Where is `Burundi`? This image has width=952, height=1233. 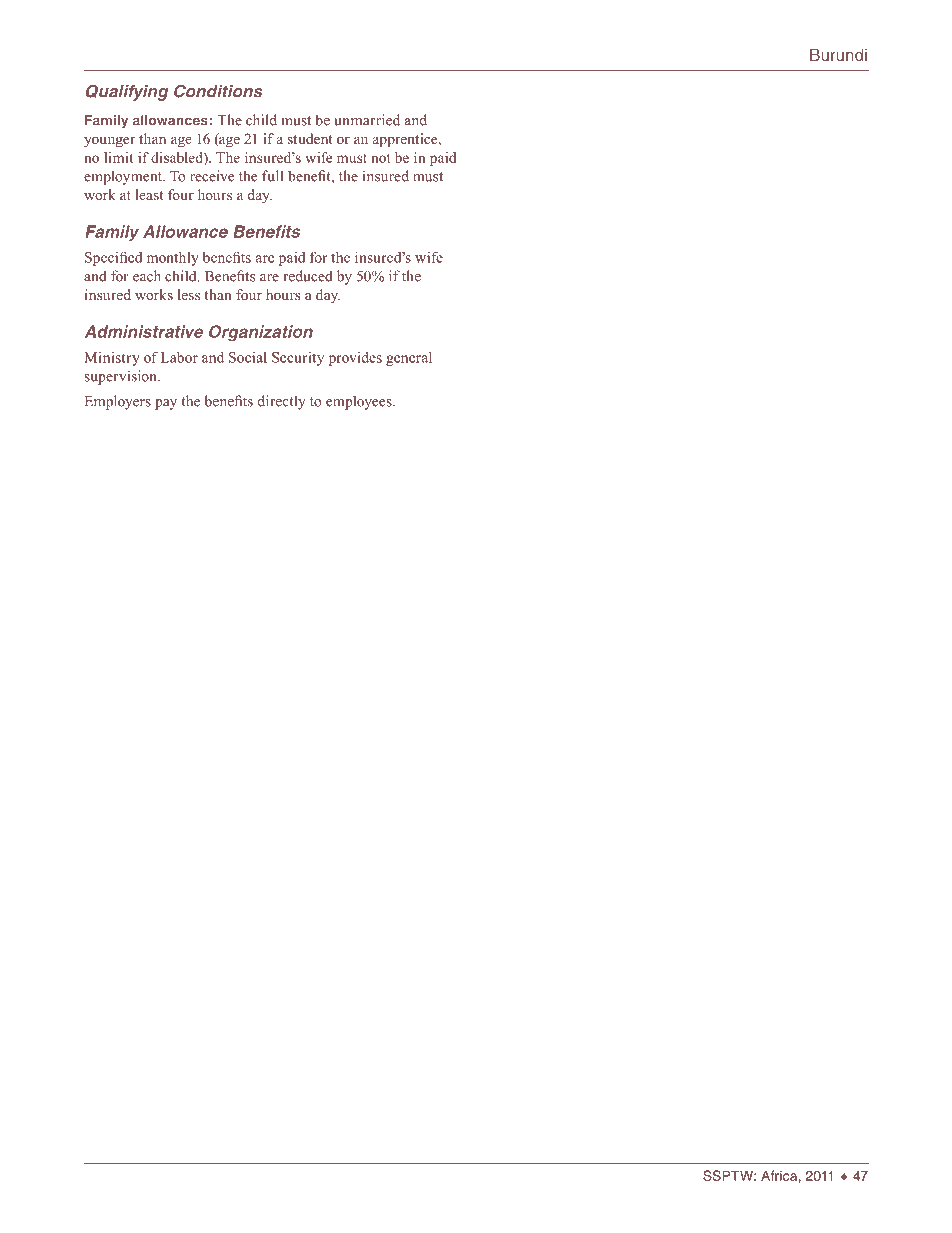
Burundi is located at coordinates (838, 55).
